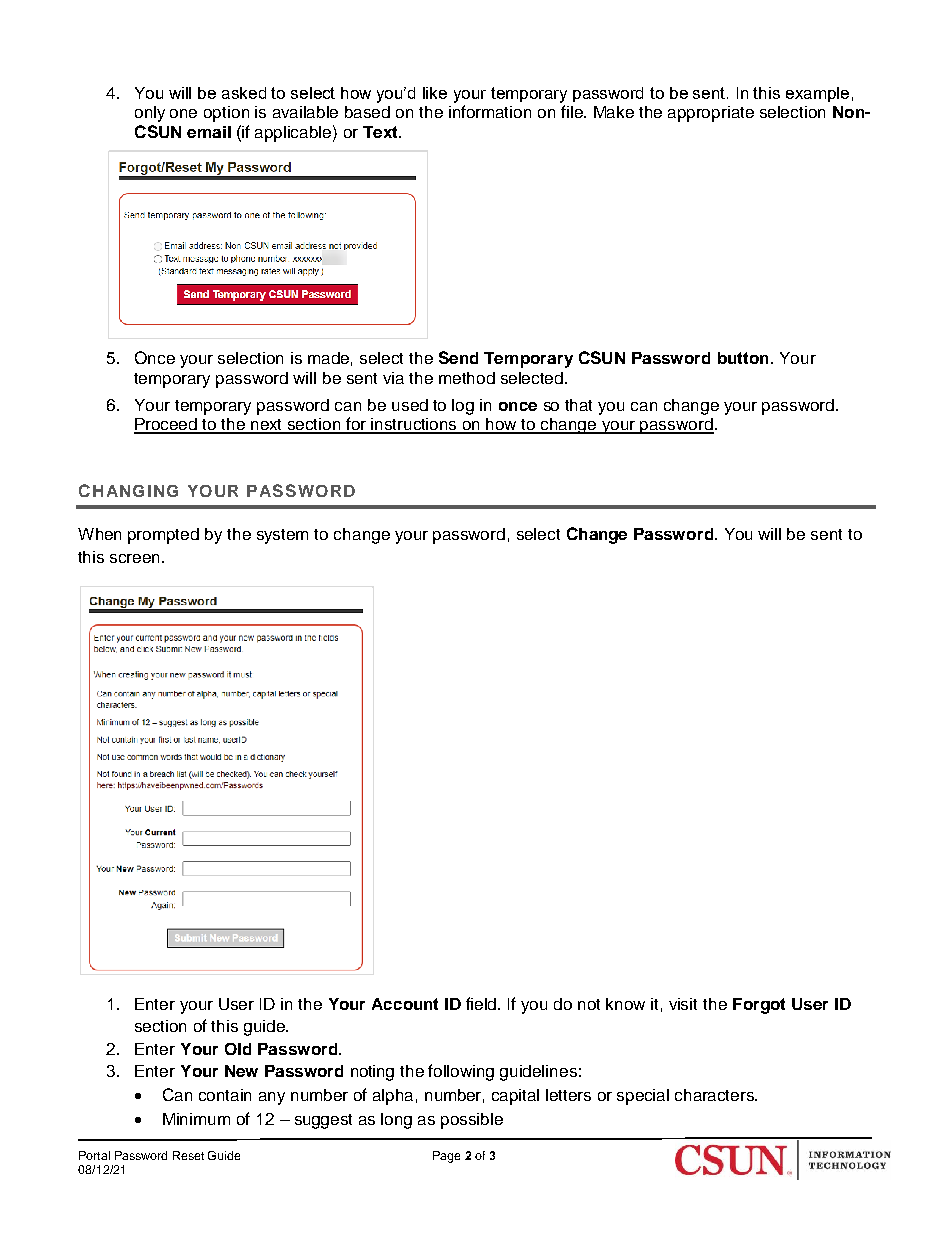  I want to click on that, so click(578, 405).
